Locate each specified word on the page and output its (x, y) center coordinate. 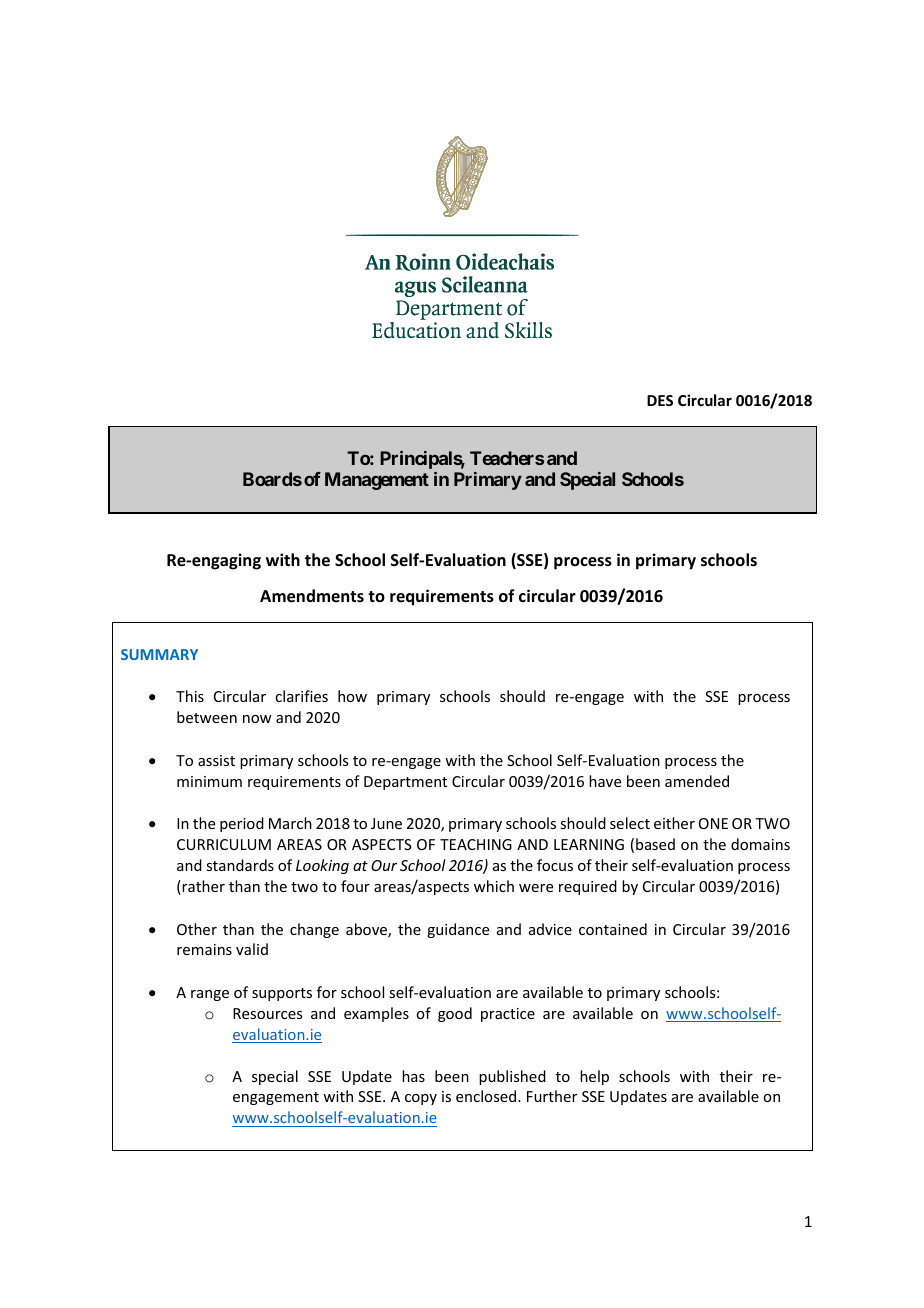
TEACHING (476, 844)
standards (240, 865)
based (655, 844)
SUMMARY (159, 654)
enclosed (487, 1096)
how (352, 696)
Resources (267, 1013)
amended (697, 781)
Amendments (312, 596)
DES (660, 400)
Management (377, 481)
